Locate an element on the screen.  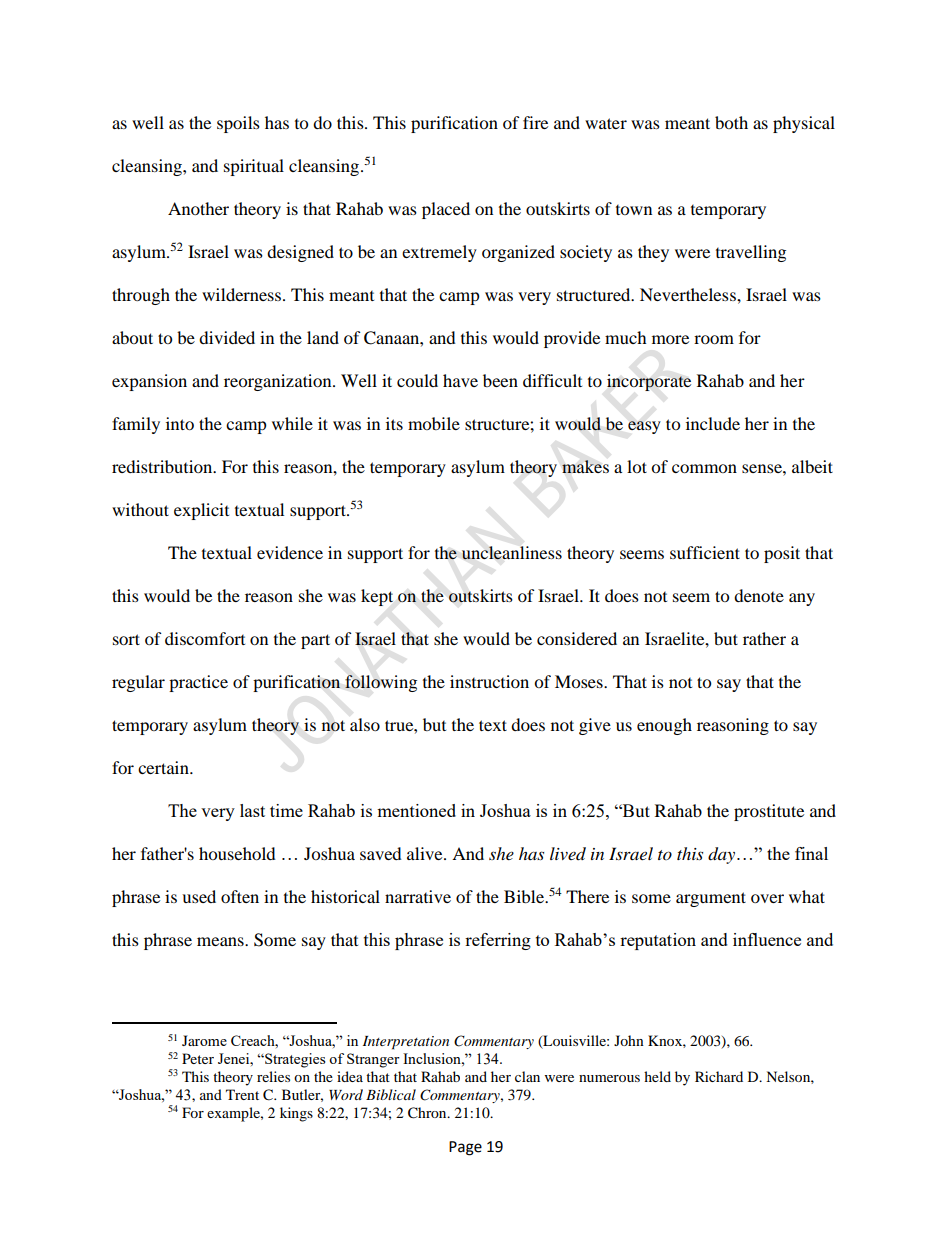
Trent is located at coordinates (242, 1094).
